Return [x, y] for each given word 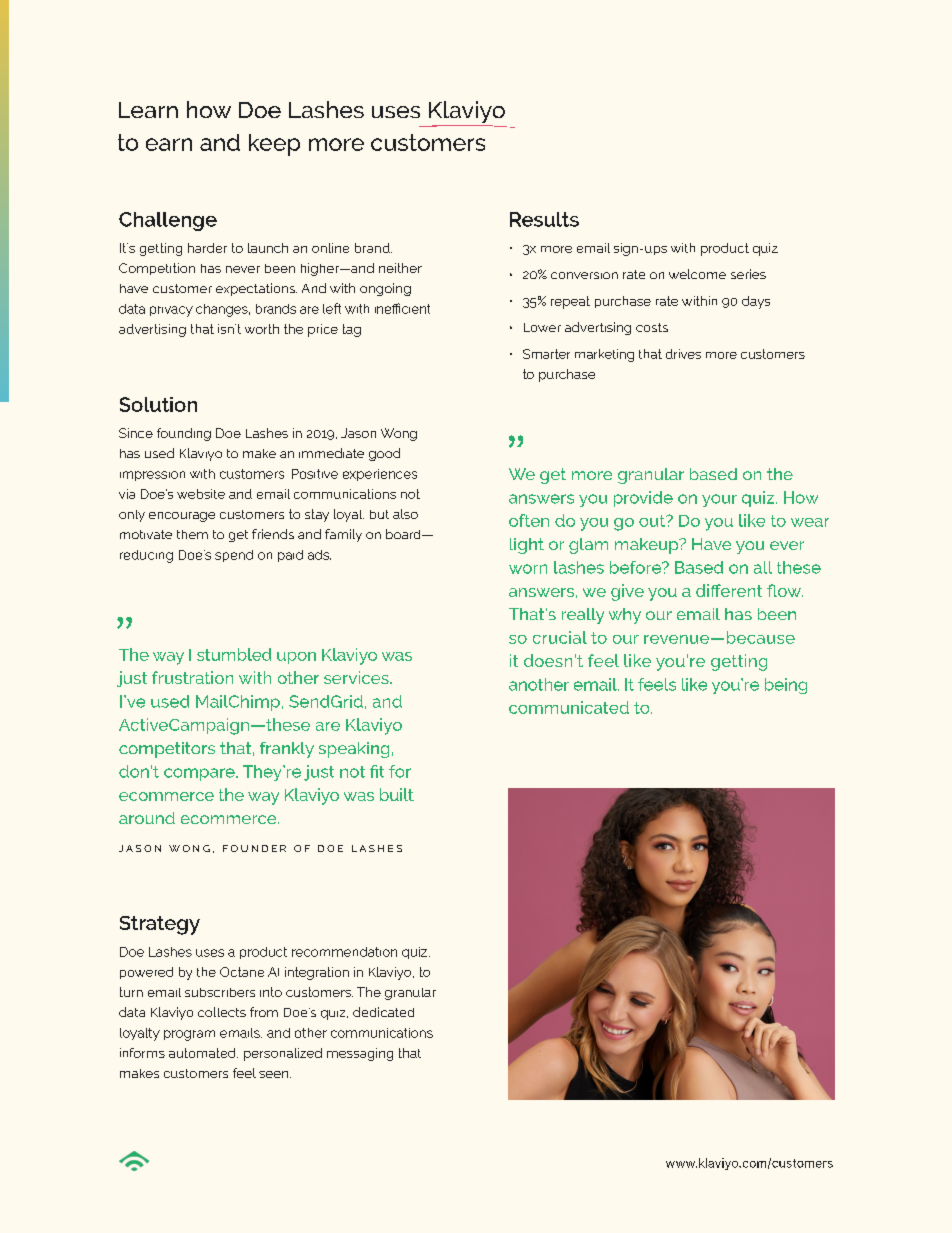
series [748, 274]
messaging [360, 1054]
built [397, 794]
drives [683, 354]
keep [274, 145]
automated [203, 1053]
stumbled [234, 654]
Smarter [546, 354]
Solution [158, 404]
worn [528, 569]
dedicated [383, 1012]
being [786, 686]
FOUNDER [254, 848]
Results [544, 219]
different [729, 590]
